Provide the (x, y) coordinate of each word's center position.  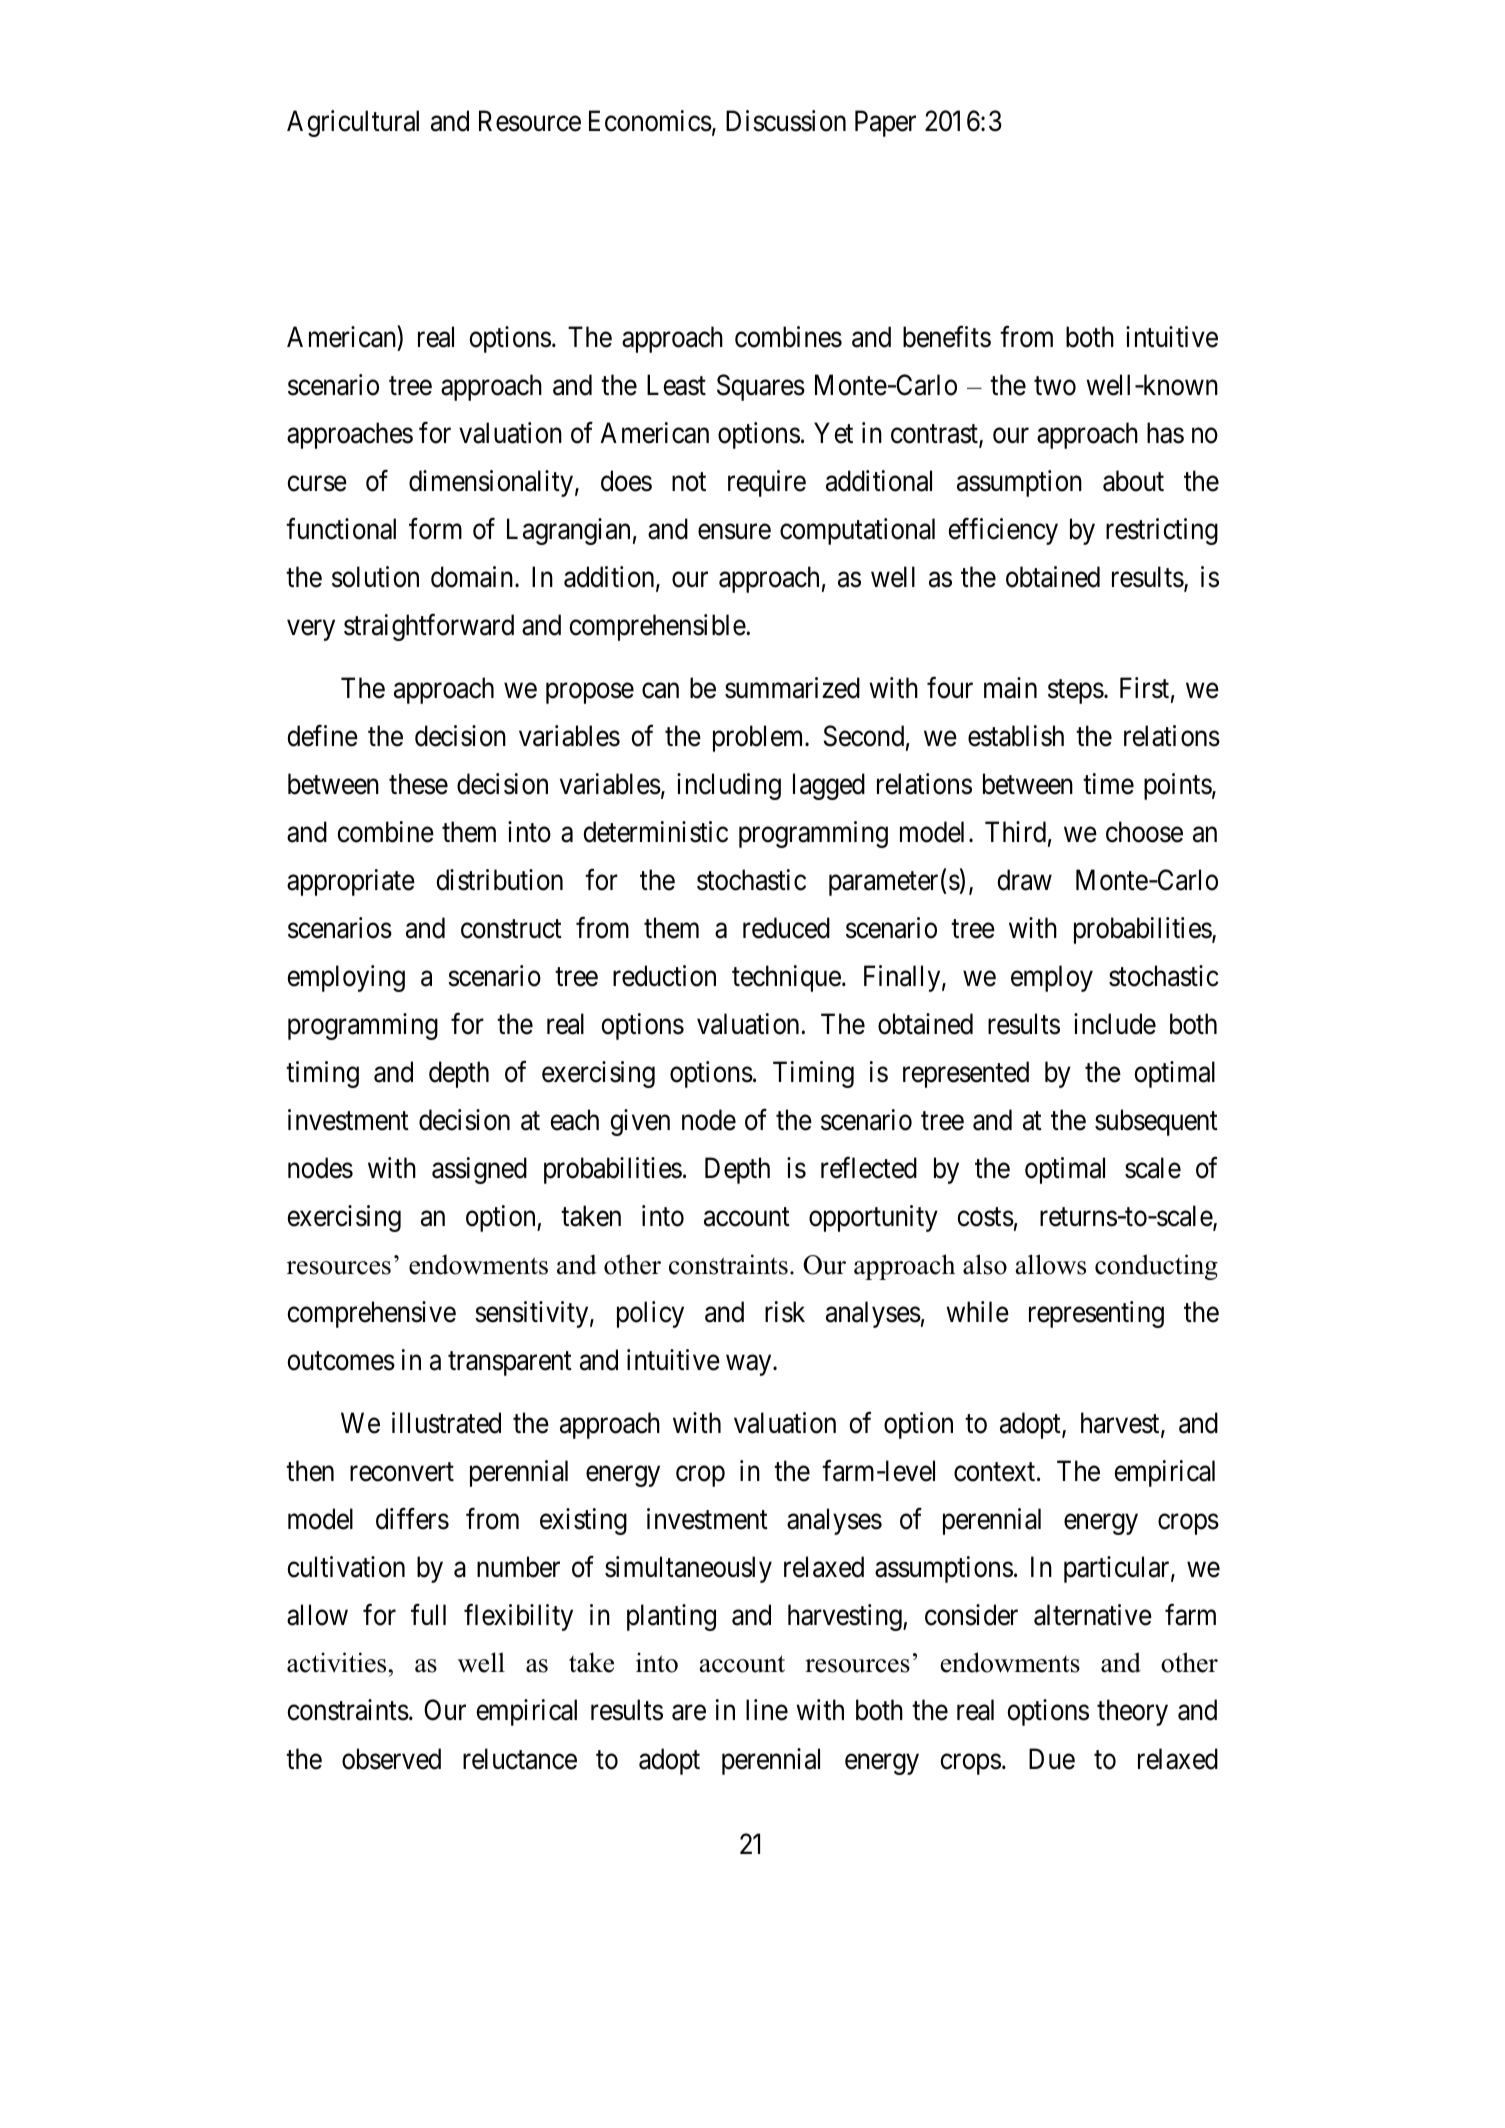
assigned (479, 1170)
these (418, 784)
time (1108, 784)
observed (391, 1759)
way (750, 1365)
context (996, 1472)
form (435, 529)
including (729, 786)
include (1115, 1024)
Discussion (786, 121)
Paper (885, 123)
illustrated (446, 1423)
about (1133, 481)
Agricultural (353, 123)
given (640, 1122)
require (767, 483)
